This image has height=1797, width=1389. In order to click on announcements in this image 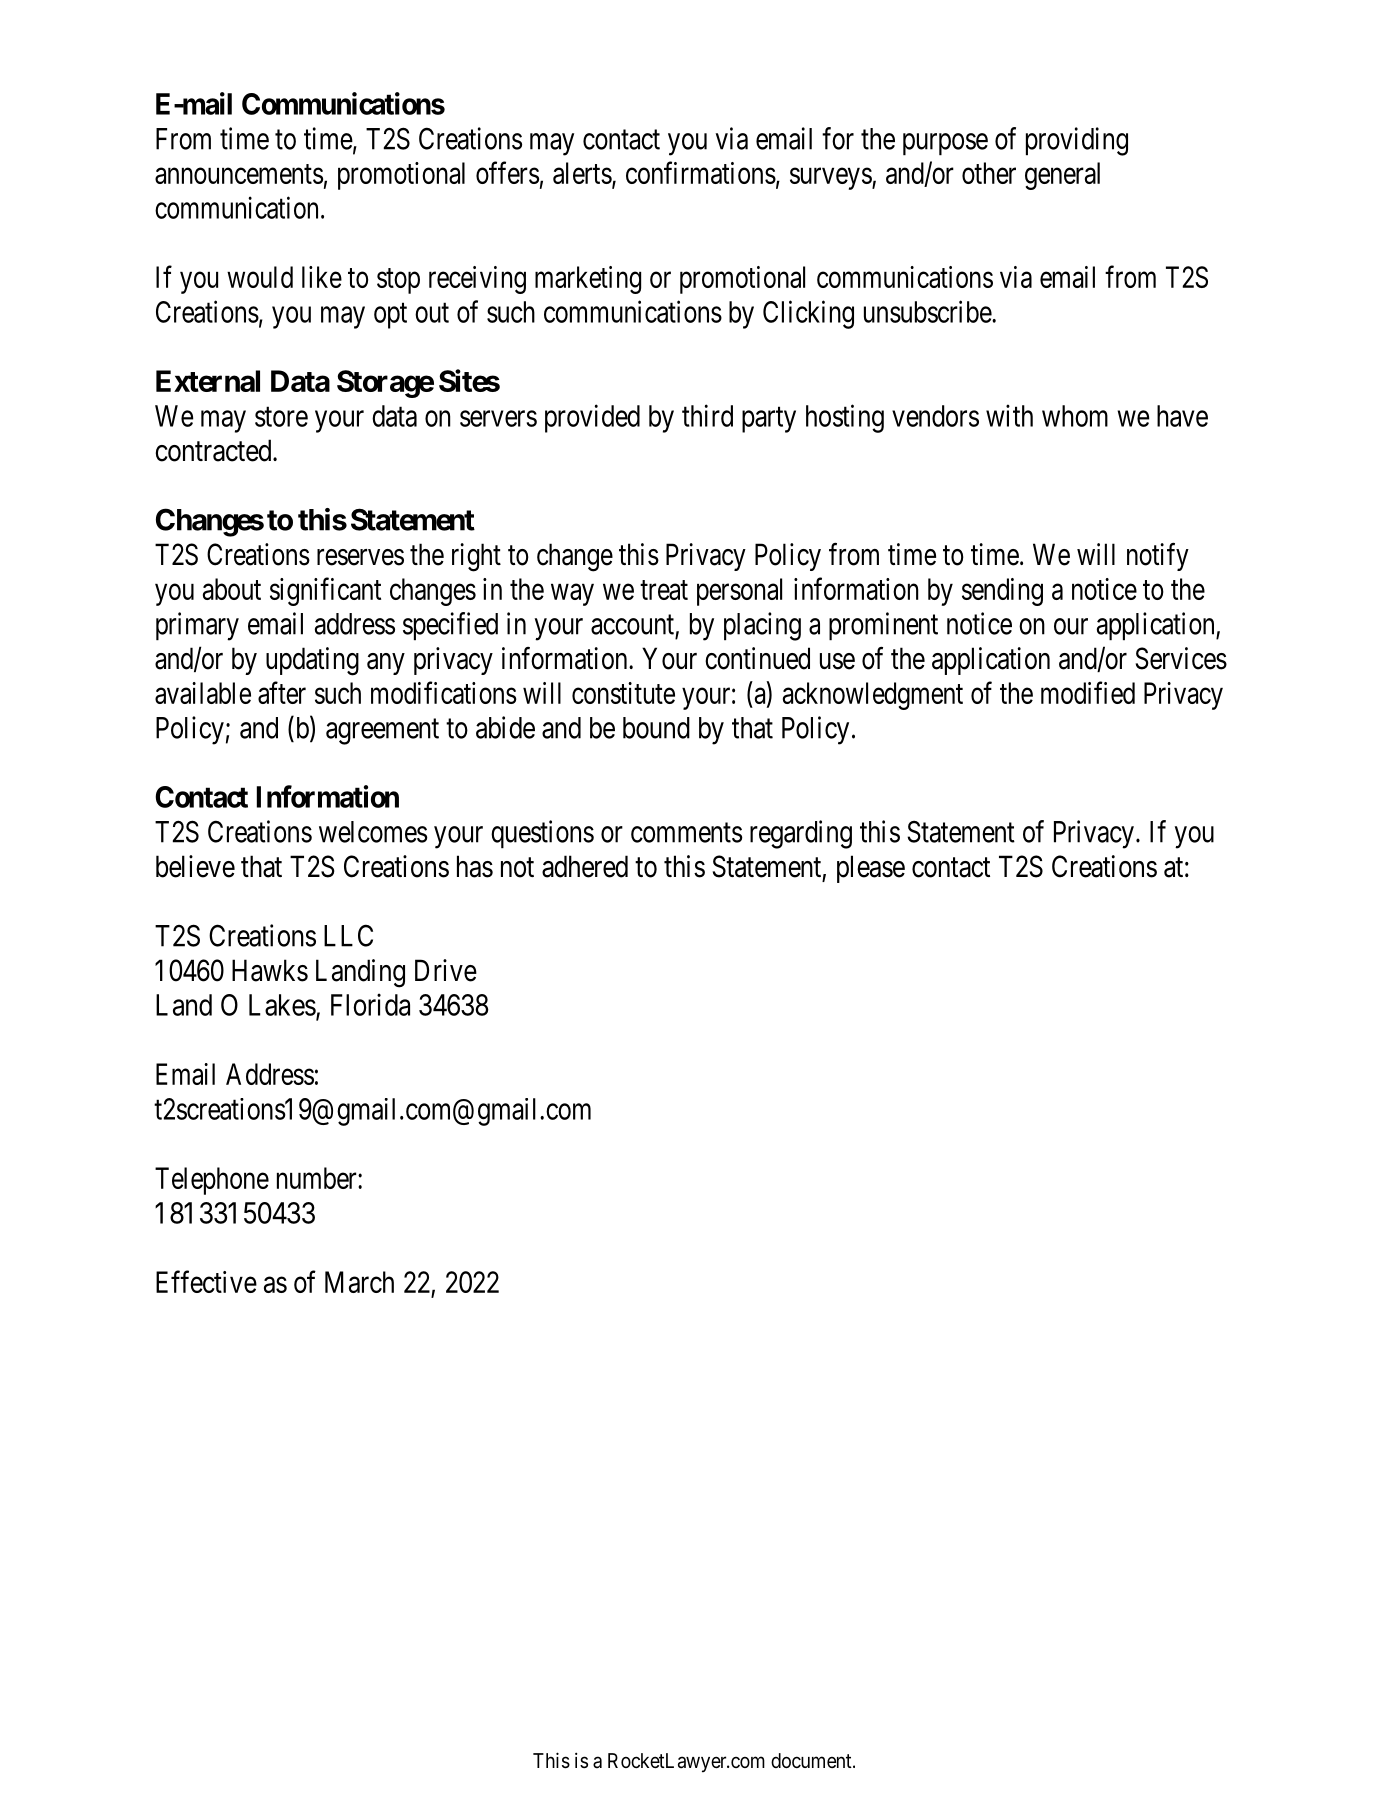, I will do `click(239, 174)`.
